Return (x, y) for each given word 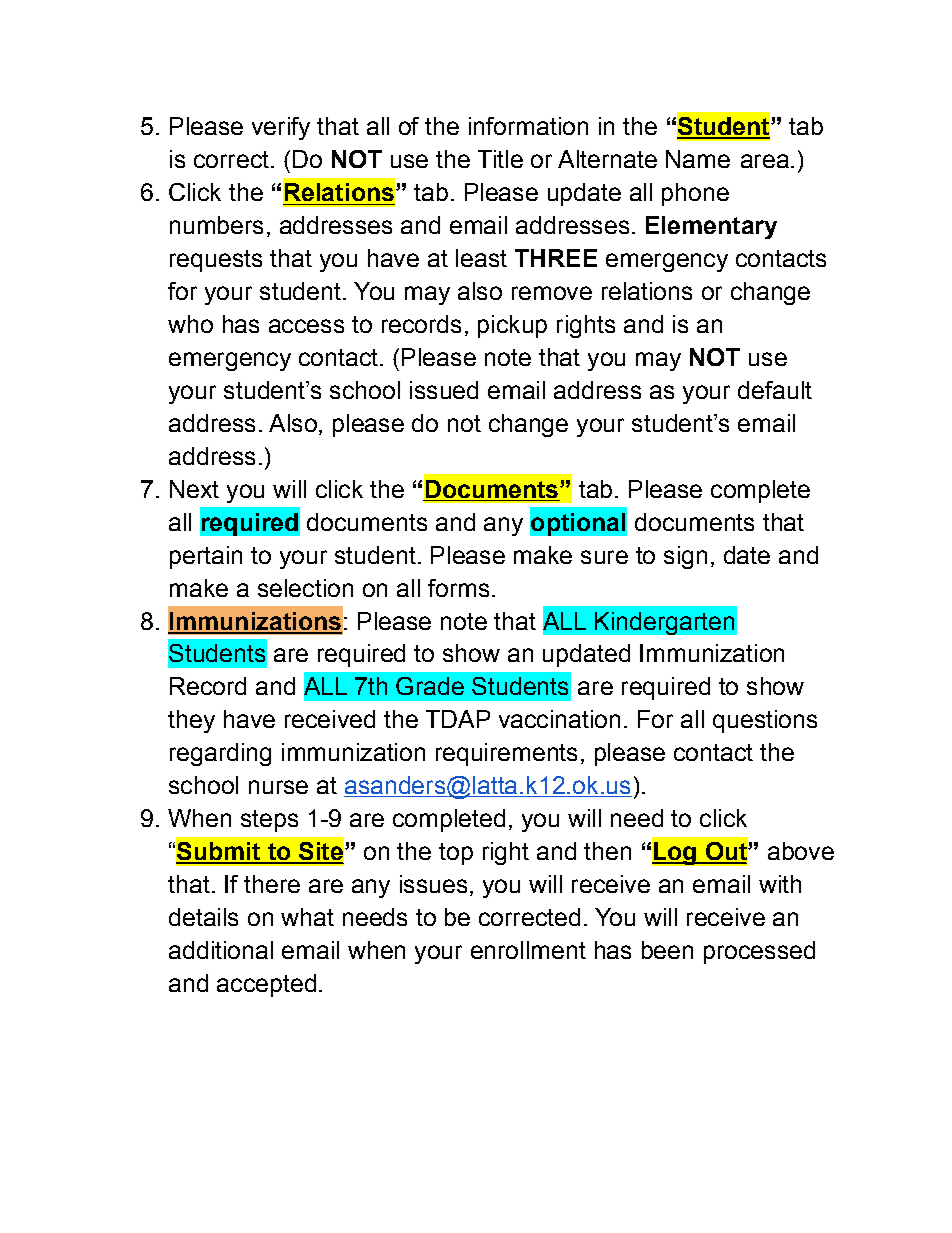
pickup (512, 326)
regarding (220, 754)
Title (500, 159)
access (306, 326)
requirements (506, 754)
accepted (266, 985)
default (775, 390)
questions (765, 721)
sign (685, 557)
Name (698, 159)
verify (281, 128)
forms (458, 588)
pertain (206, 557)
